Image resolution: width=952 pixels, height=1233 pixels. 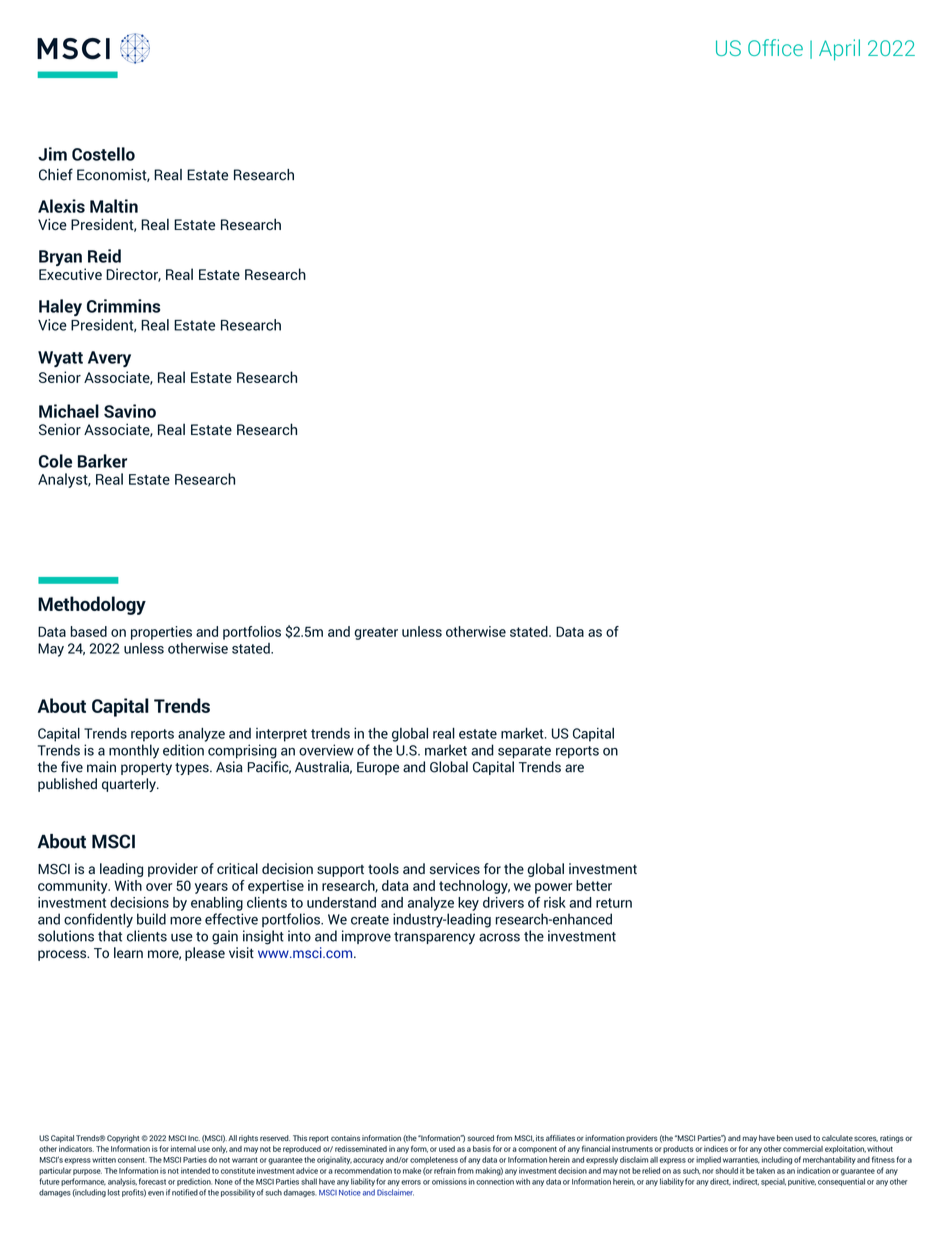 What do you see at coordinates (102, 461) in the screenshot?
I see `Barker` at bounding box center [102, 461].
